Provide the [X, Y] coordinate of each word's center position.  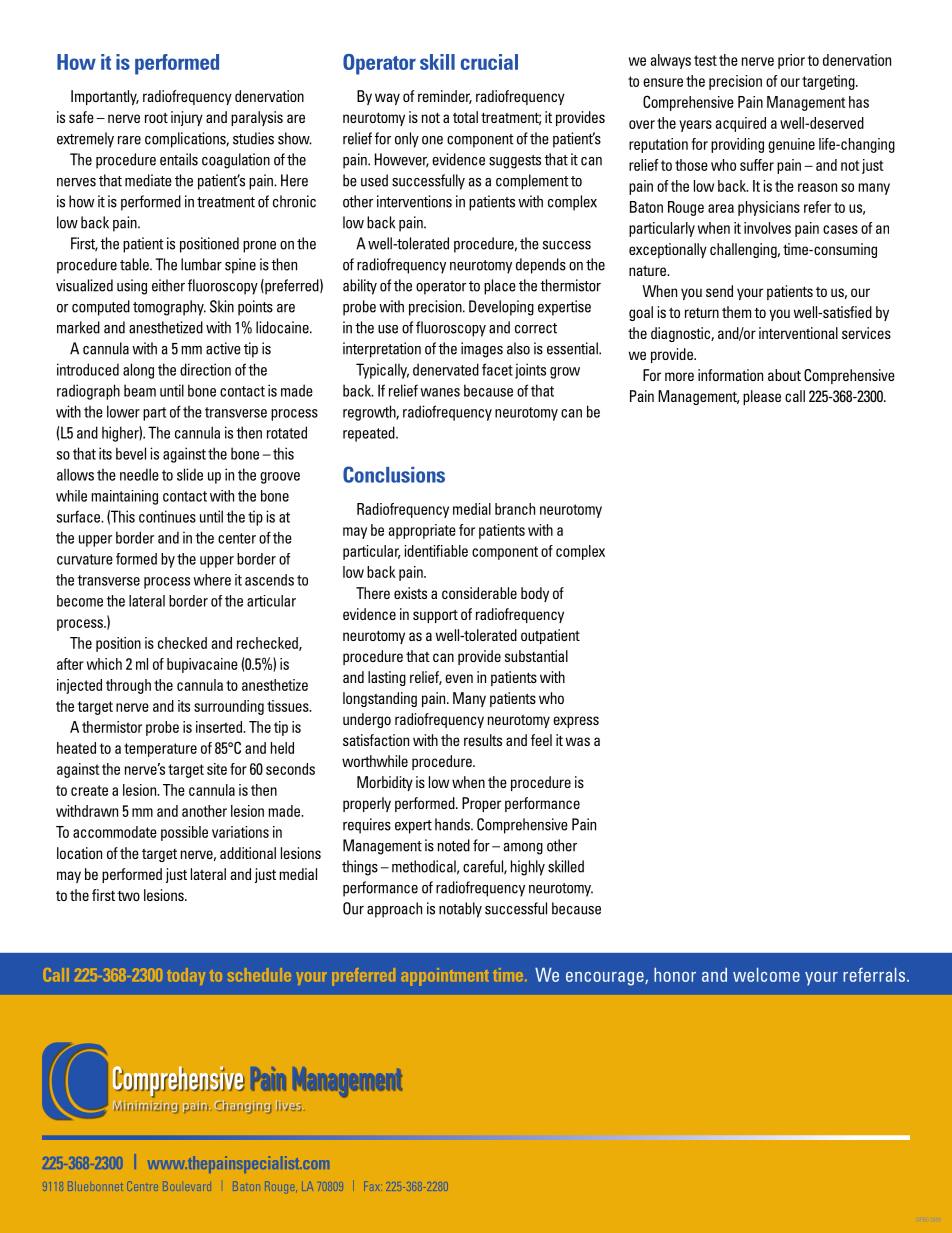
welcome [766, 975]
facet [497, 369]
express [576, 722]
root [156, 117]
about [784, 375]
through [128, 686]
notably [460, 910]
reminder [445, 97]
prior [791, 61]
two [128, 896]
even [459, 678]
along [138, 371]
